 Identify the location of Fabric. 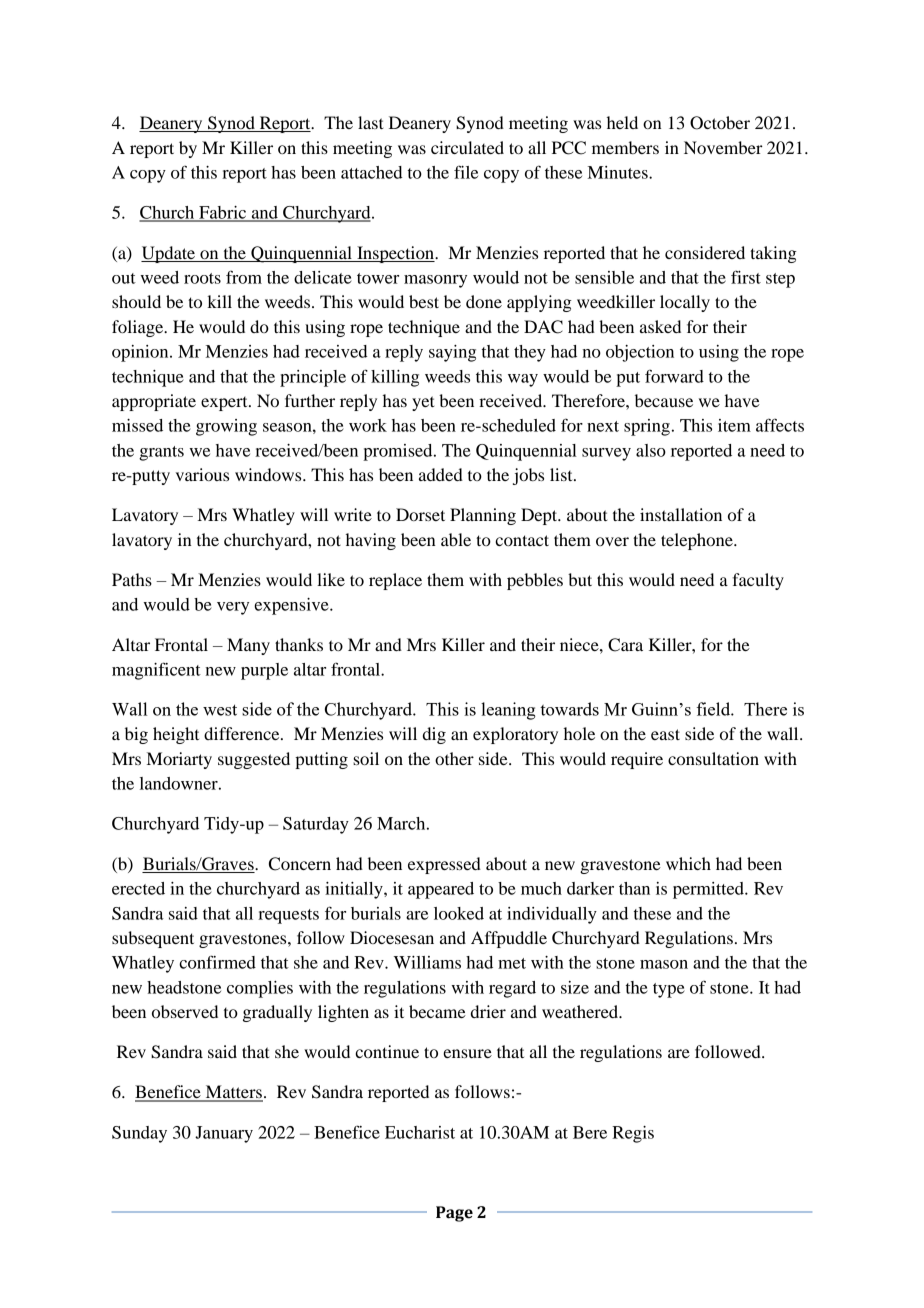
(223, 213).
